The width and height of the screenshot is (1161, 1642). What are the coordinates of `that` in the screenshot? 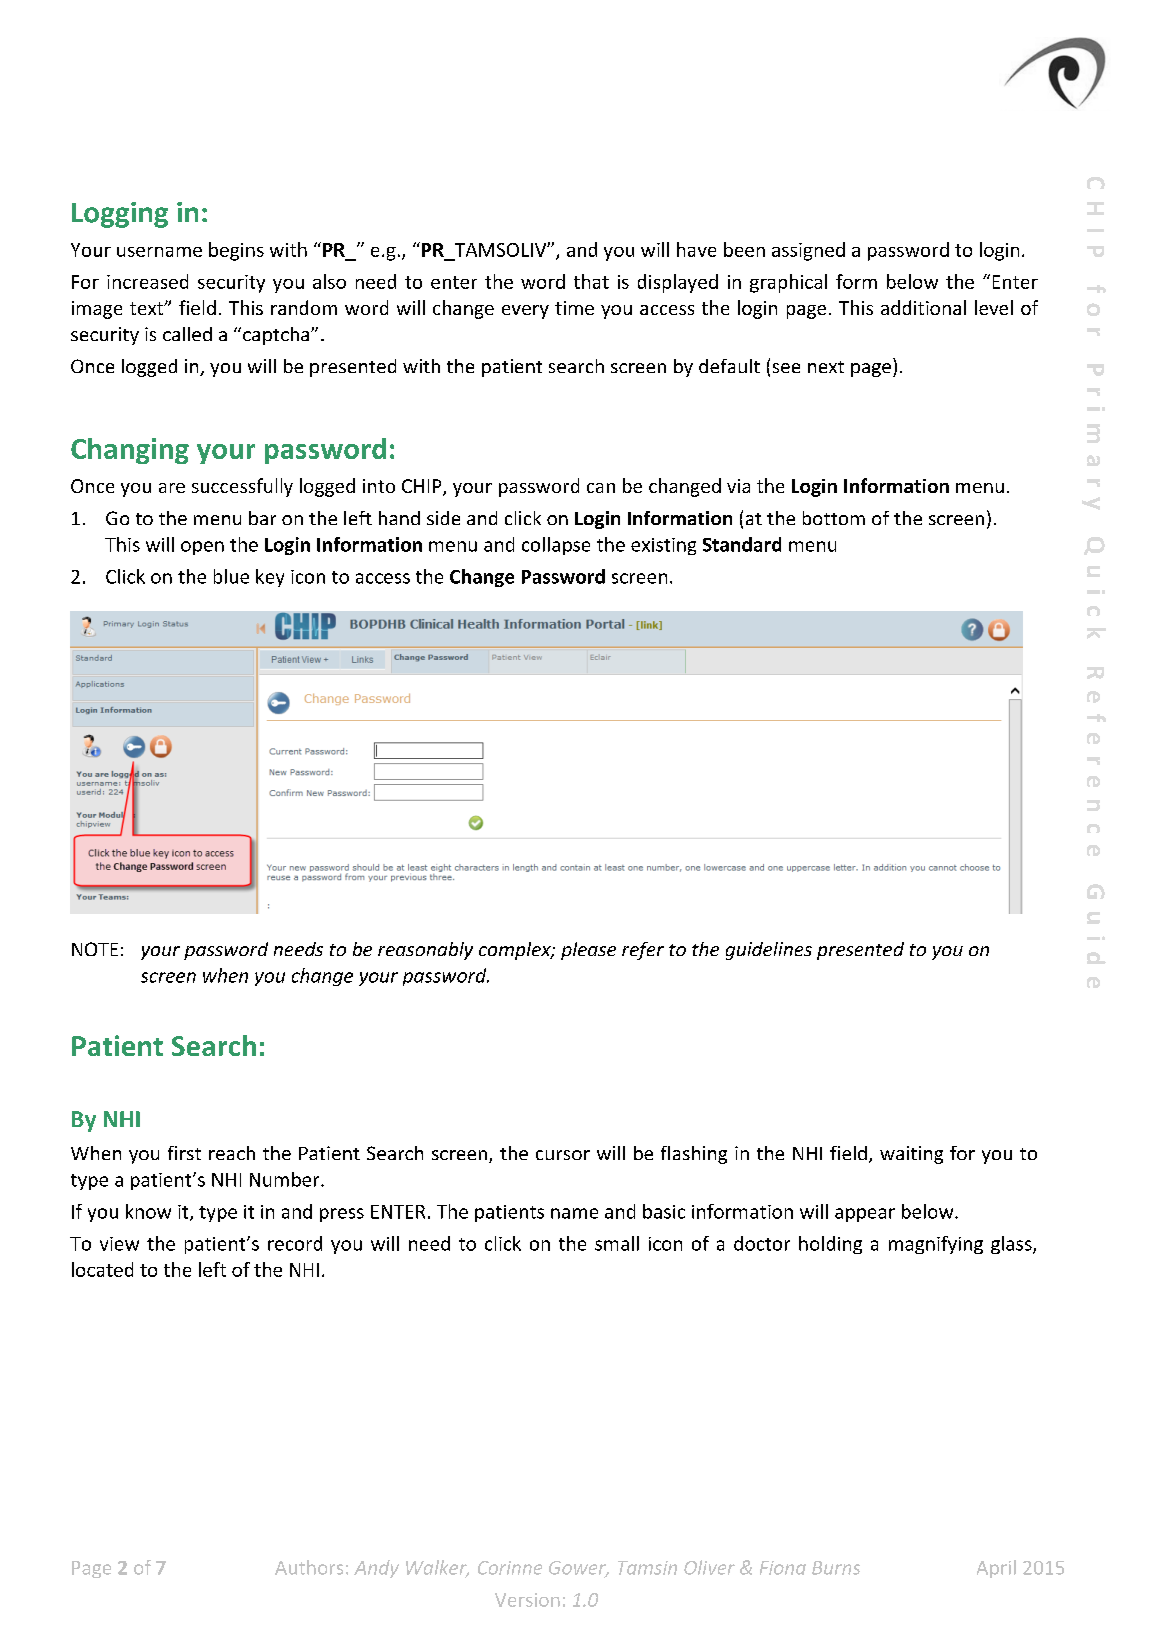 It's located at (591, 281).
